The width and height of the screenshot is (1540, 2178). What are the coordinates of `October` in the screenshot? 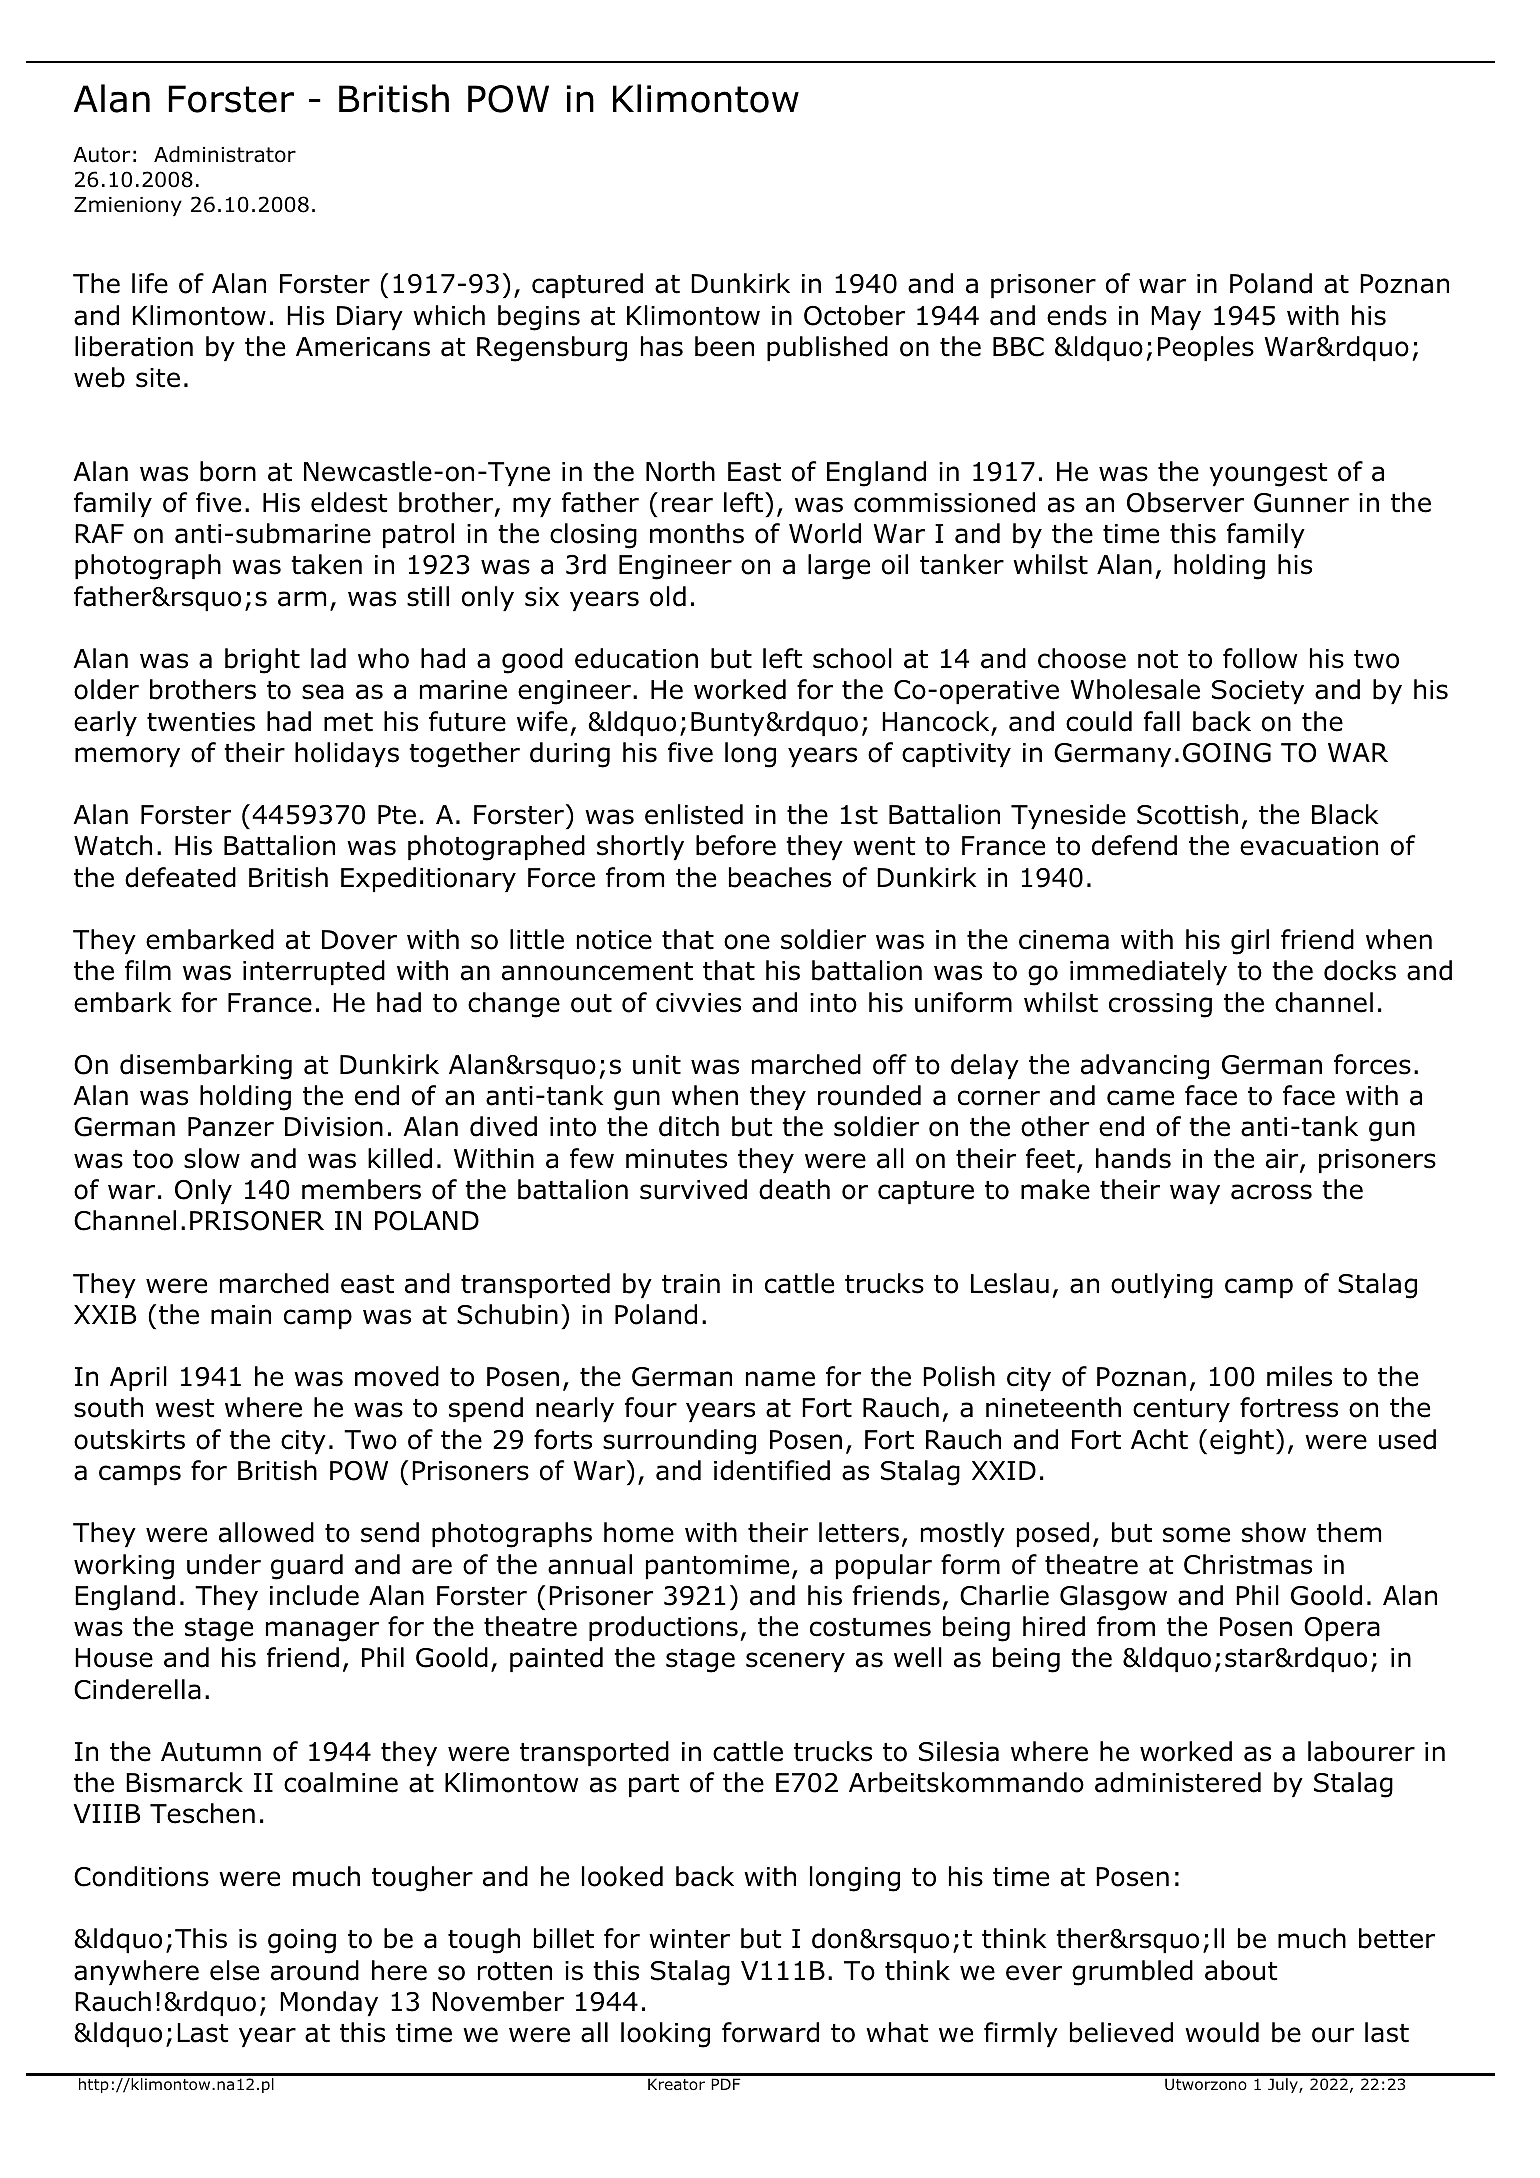 It's located at (854, 315).
